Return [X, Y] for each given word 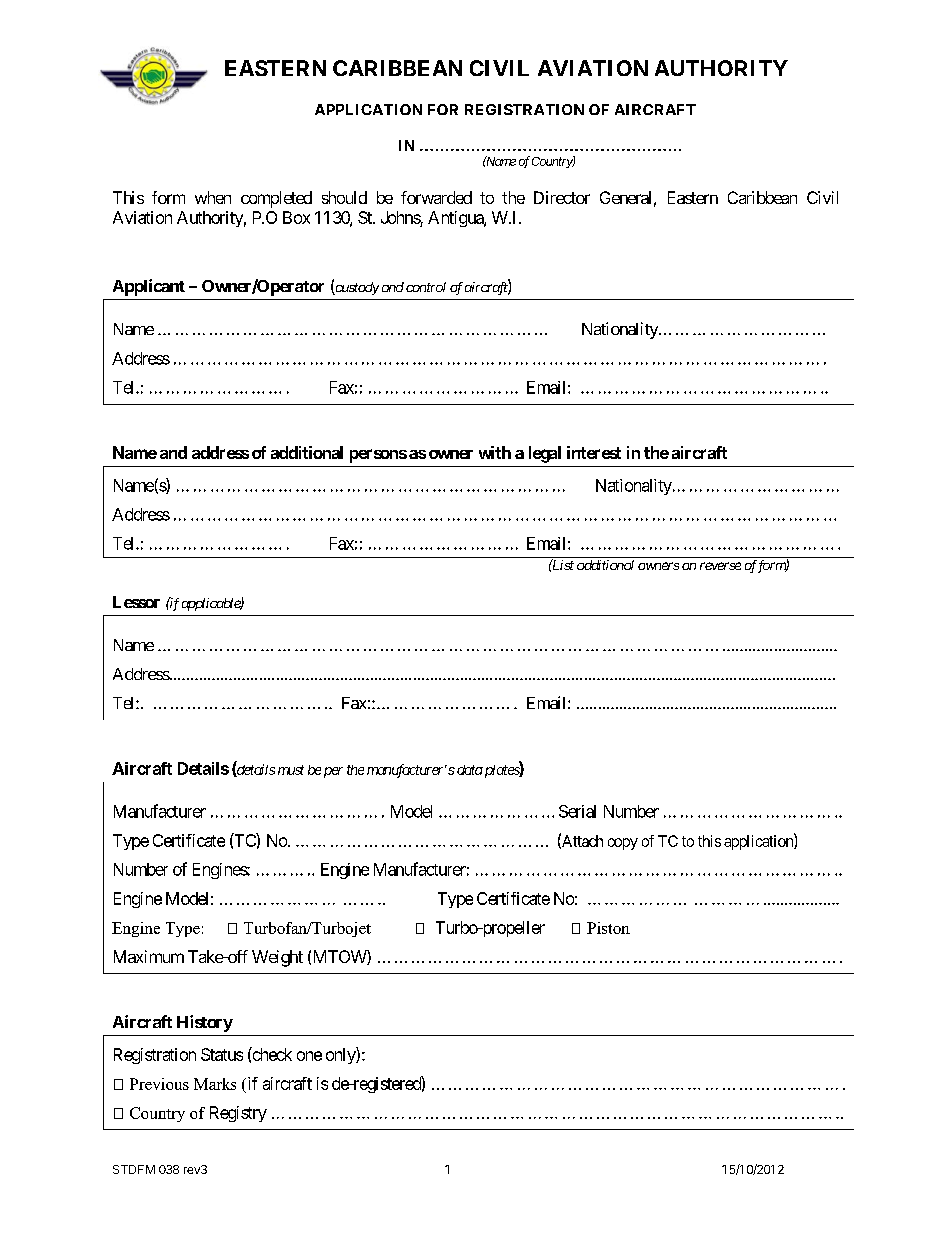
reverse [720, 566]
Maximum [149, 956]
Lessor [136, 602]
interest [594, 452]
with [495, 452]
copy [623, 844]
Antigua [456, 219]
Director [562, 197]
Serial [577, 811]
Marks [215, 1084]
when [213, 197]
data [468, 770]
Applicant [149, 287]
